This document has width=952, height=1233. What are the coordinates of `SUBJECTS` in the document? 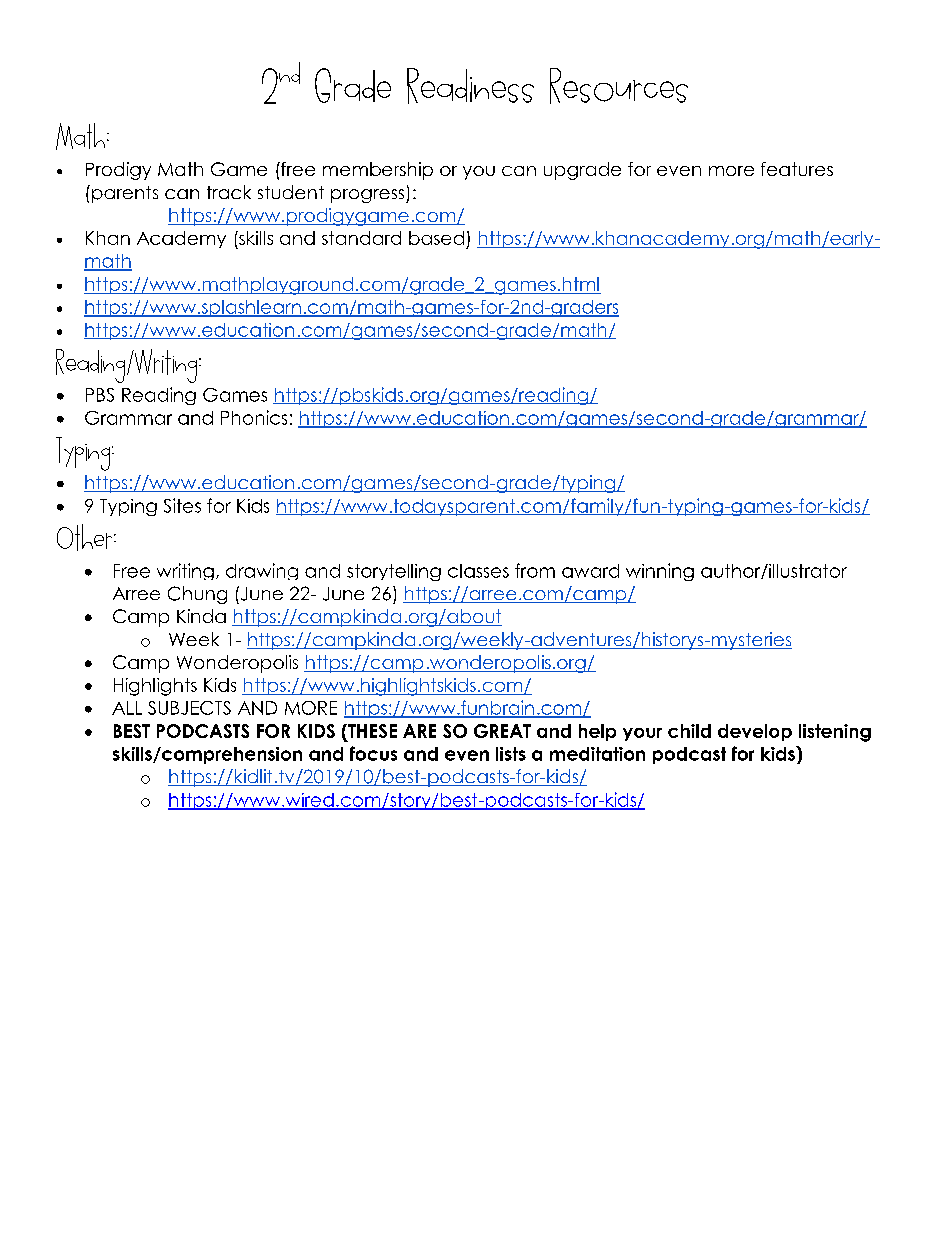 It's located at (189, 708).
